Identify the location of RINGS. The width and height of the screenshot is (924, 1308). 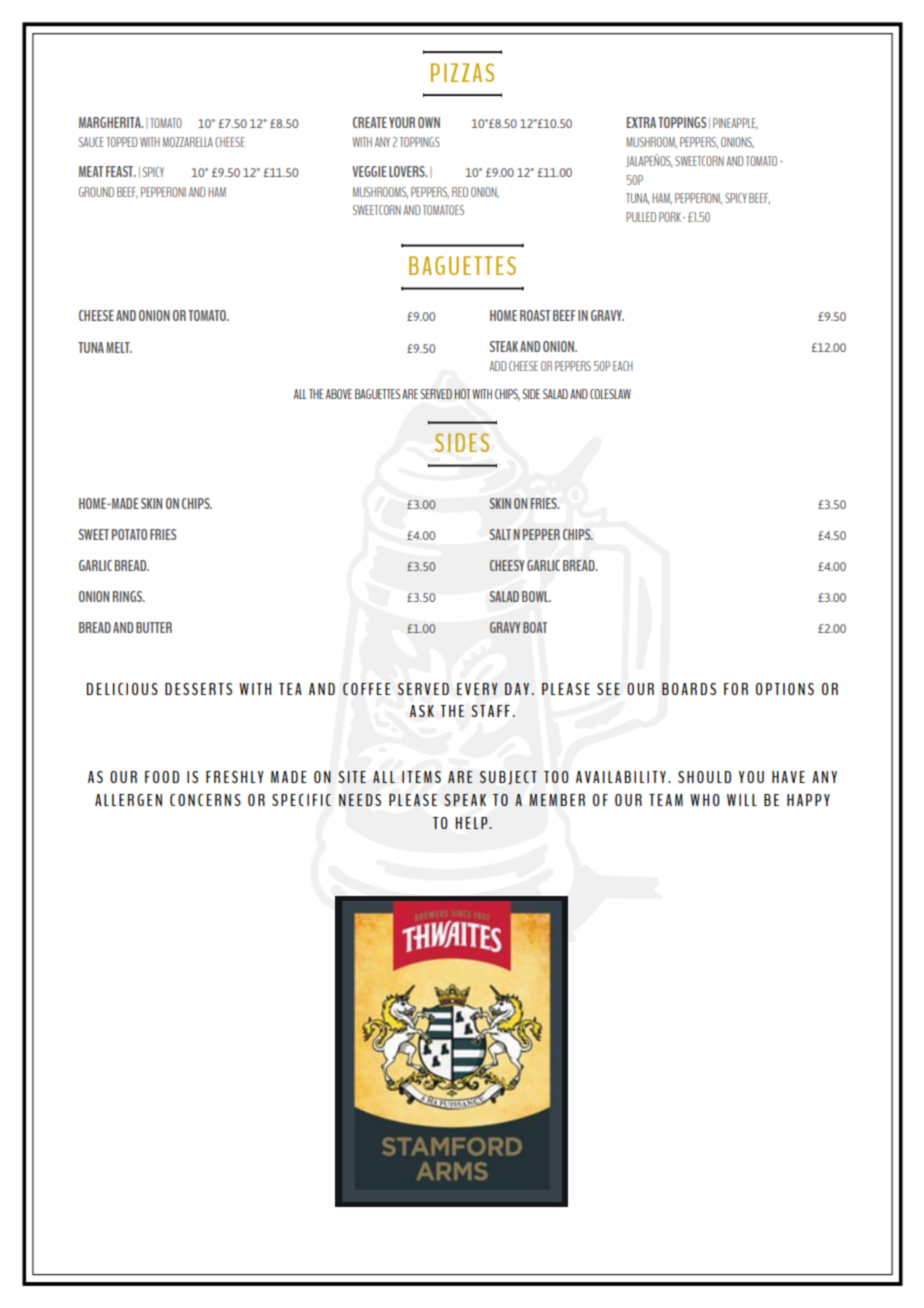
(129, 596).
